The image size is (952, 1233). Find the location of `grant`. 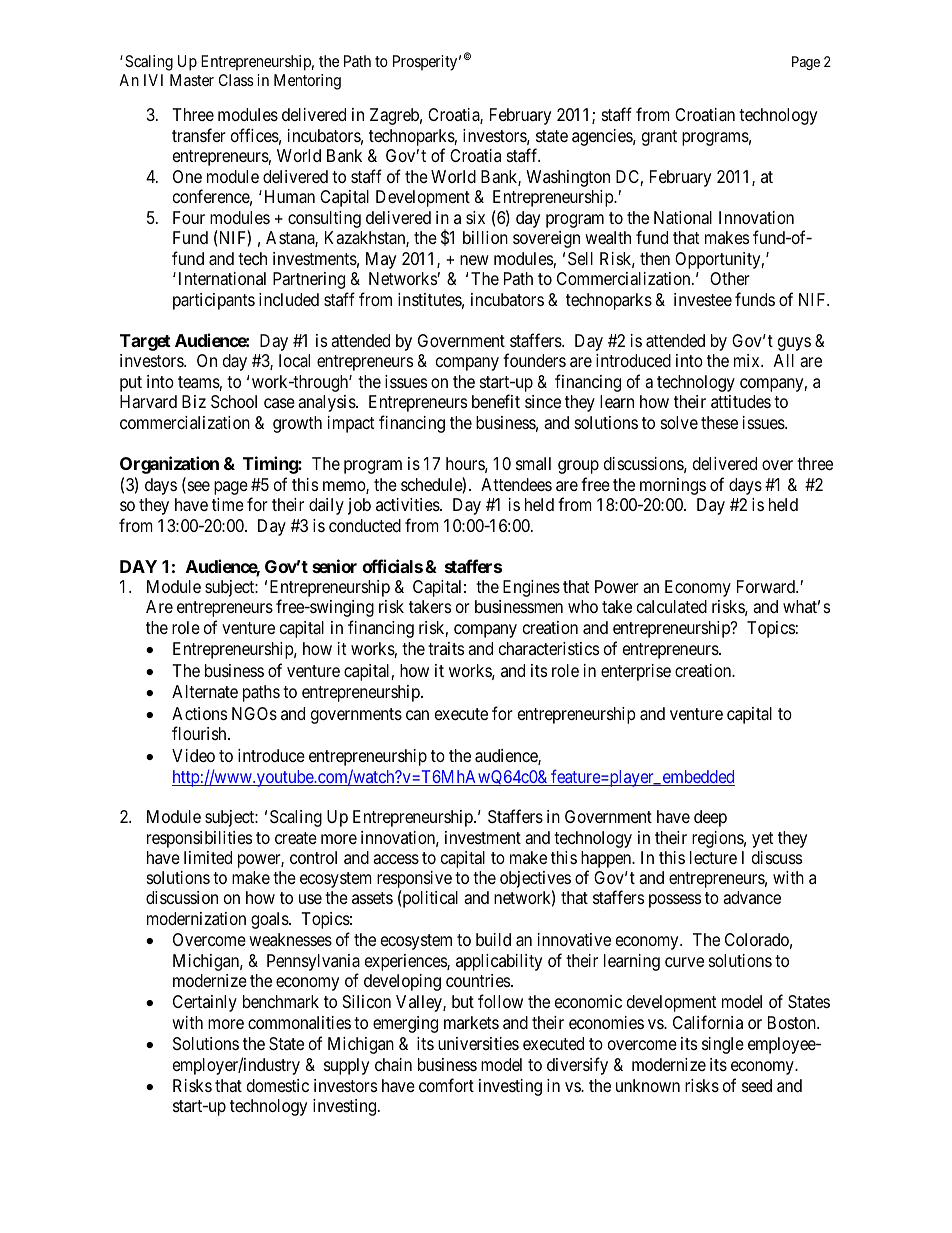

grant is located at coordinates (659, 138).
